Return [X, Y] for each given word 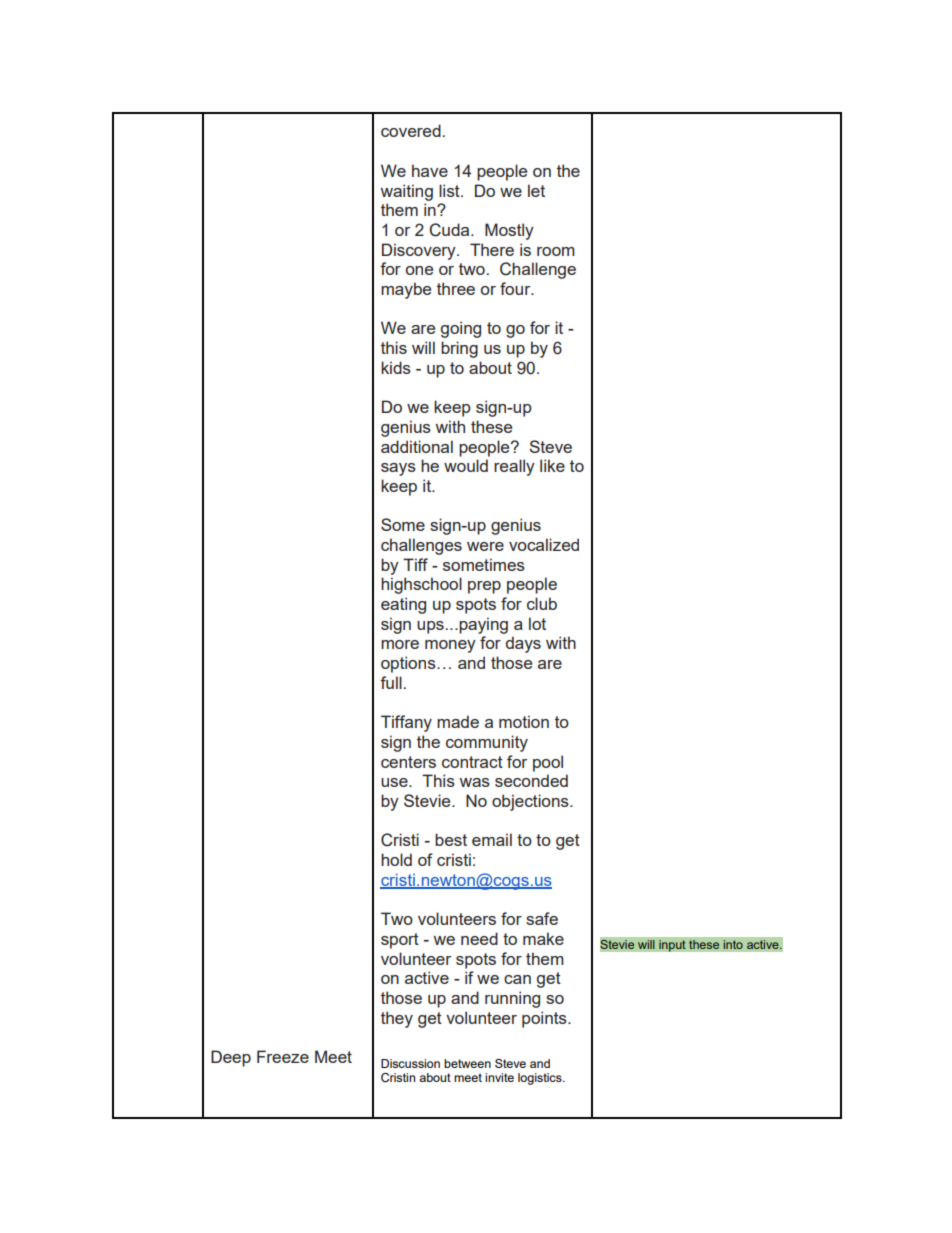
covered [412, 130]
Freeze [283, 1056]
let [536, 190]
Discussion [410, 1063]
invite [499, 1077]
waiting [406, 192]
